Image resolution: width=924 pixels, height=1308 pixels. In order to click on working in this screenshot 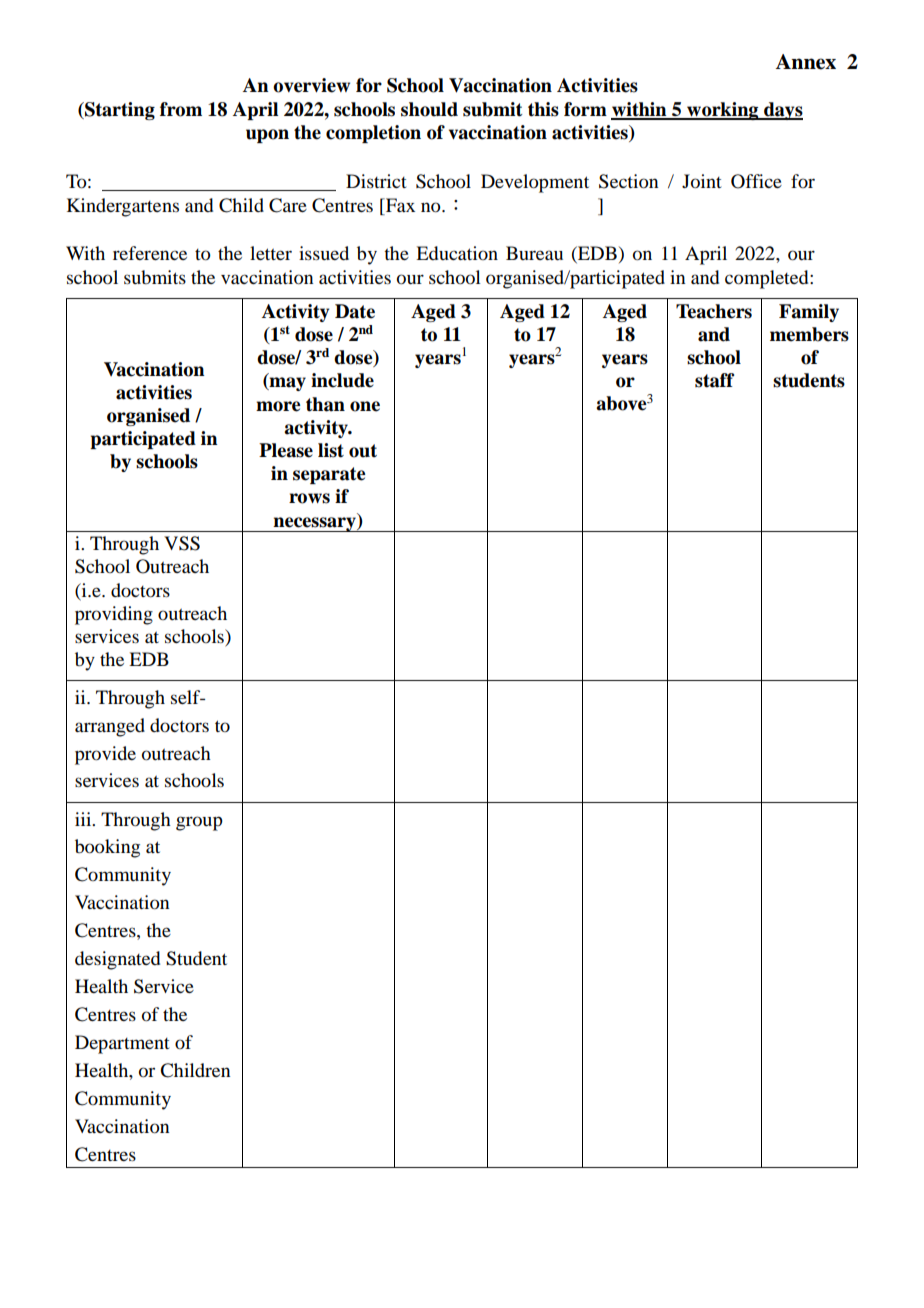, I will do `click(723, 111)`.
